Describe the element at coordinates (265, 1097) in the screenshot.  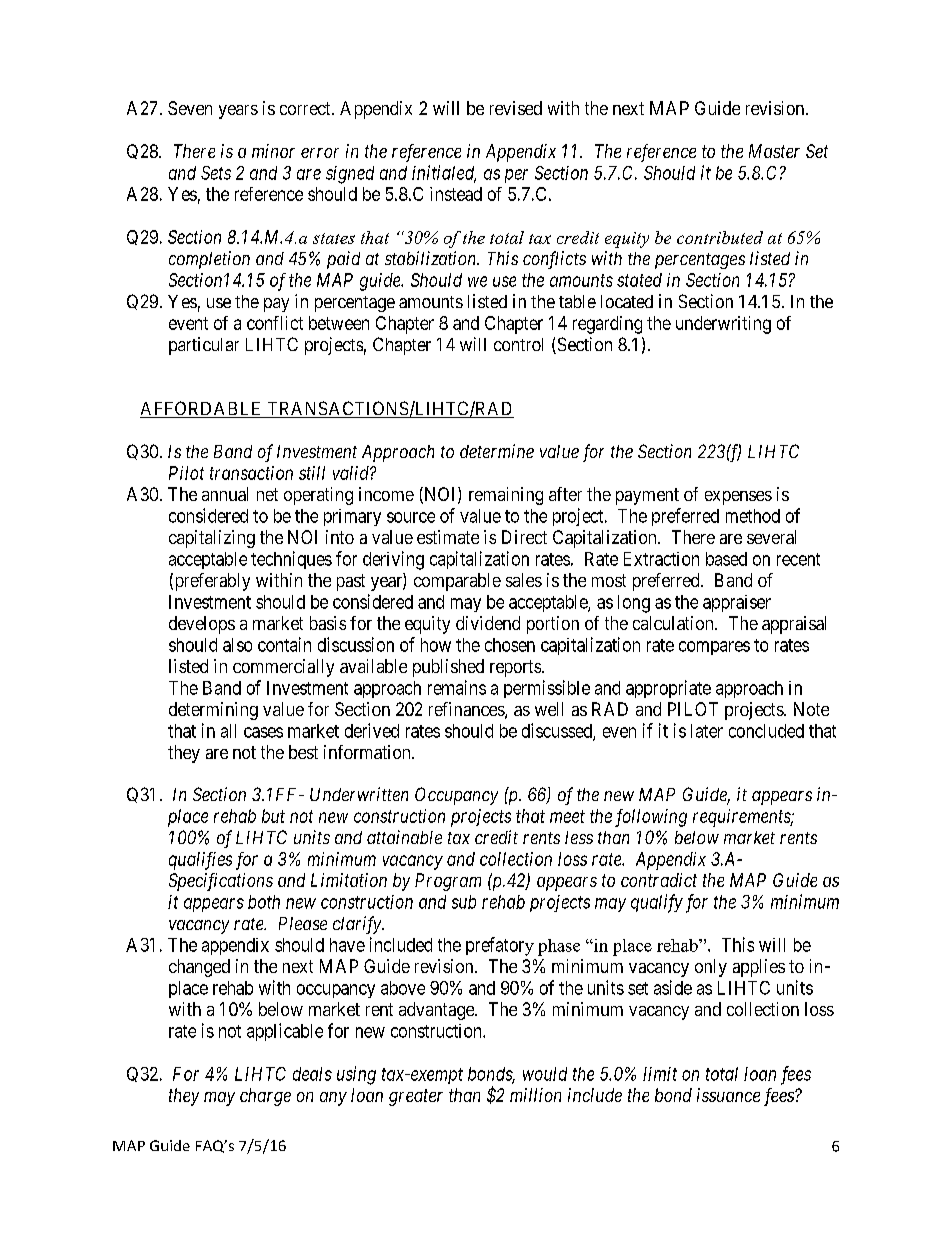
I see `charge` at that location.
